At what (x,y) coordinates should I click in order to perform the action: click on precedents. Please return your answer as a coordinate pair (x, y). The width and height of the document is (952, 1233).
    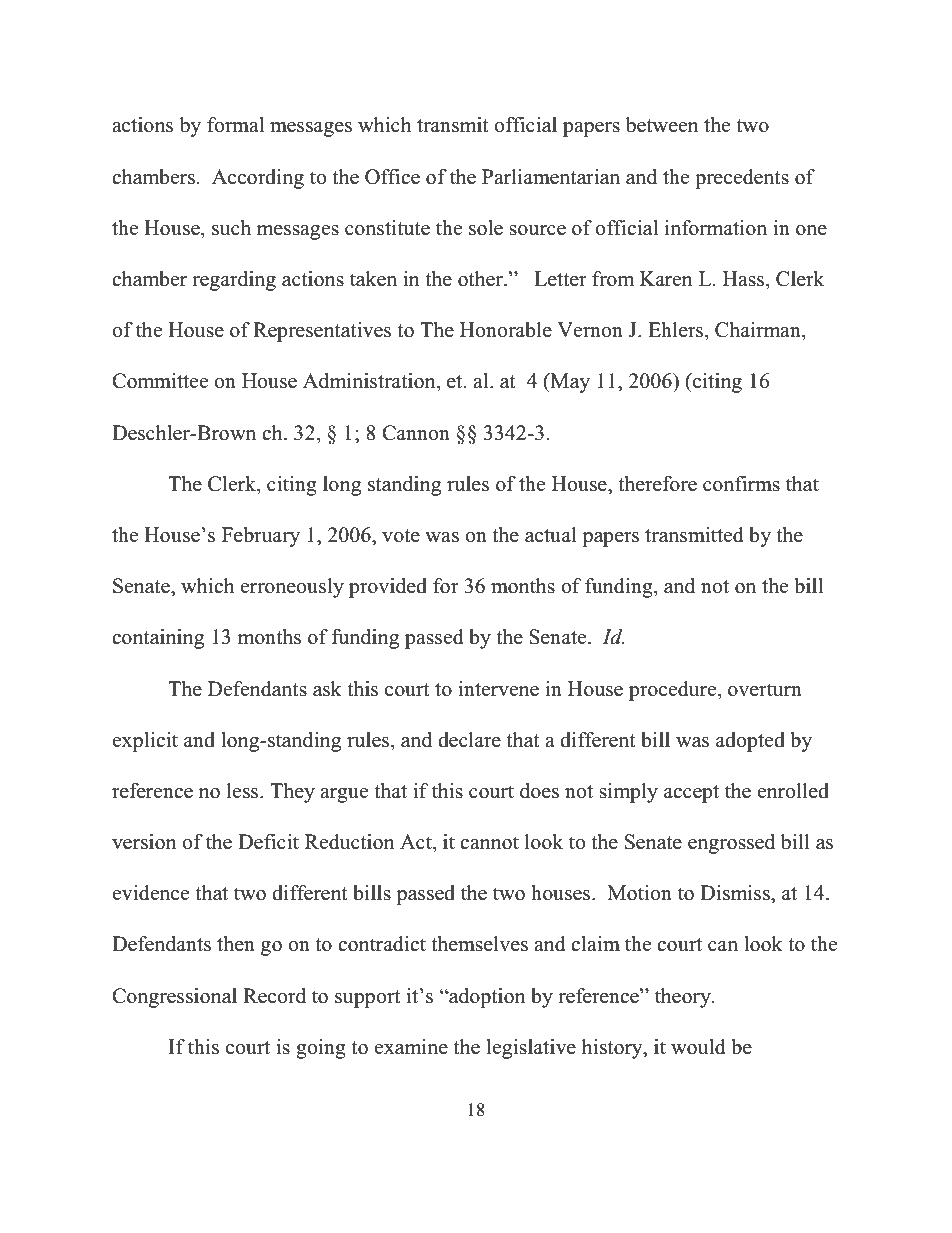
    Looking at the image, I should click on (742, 179).
